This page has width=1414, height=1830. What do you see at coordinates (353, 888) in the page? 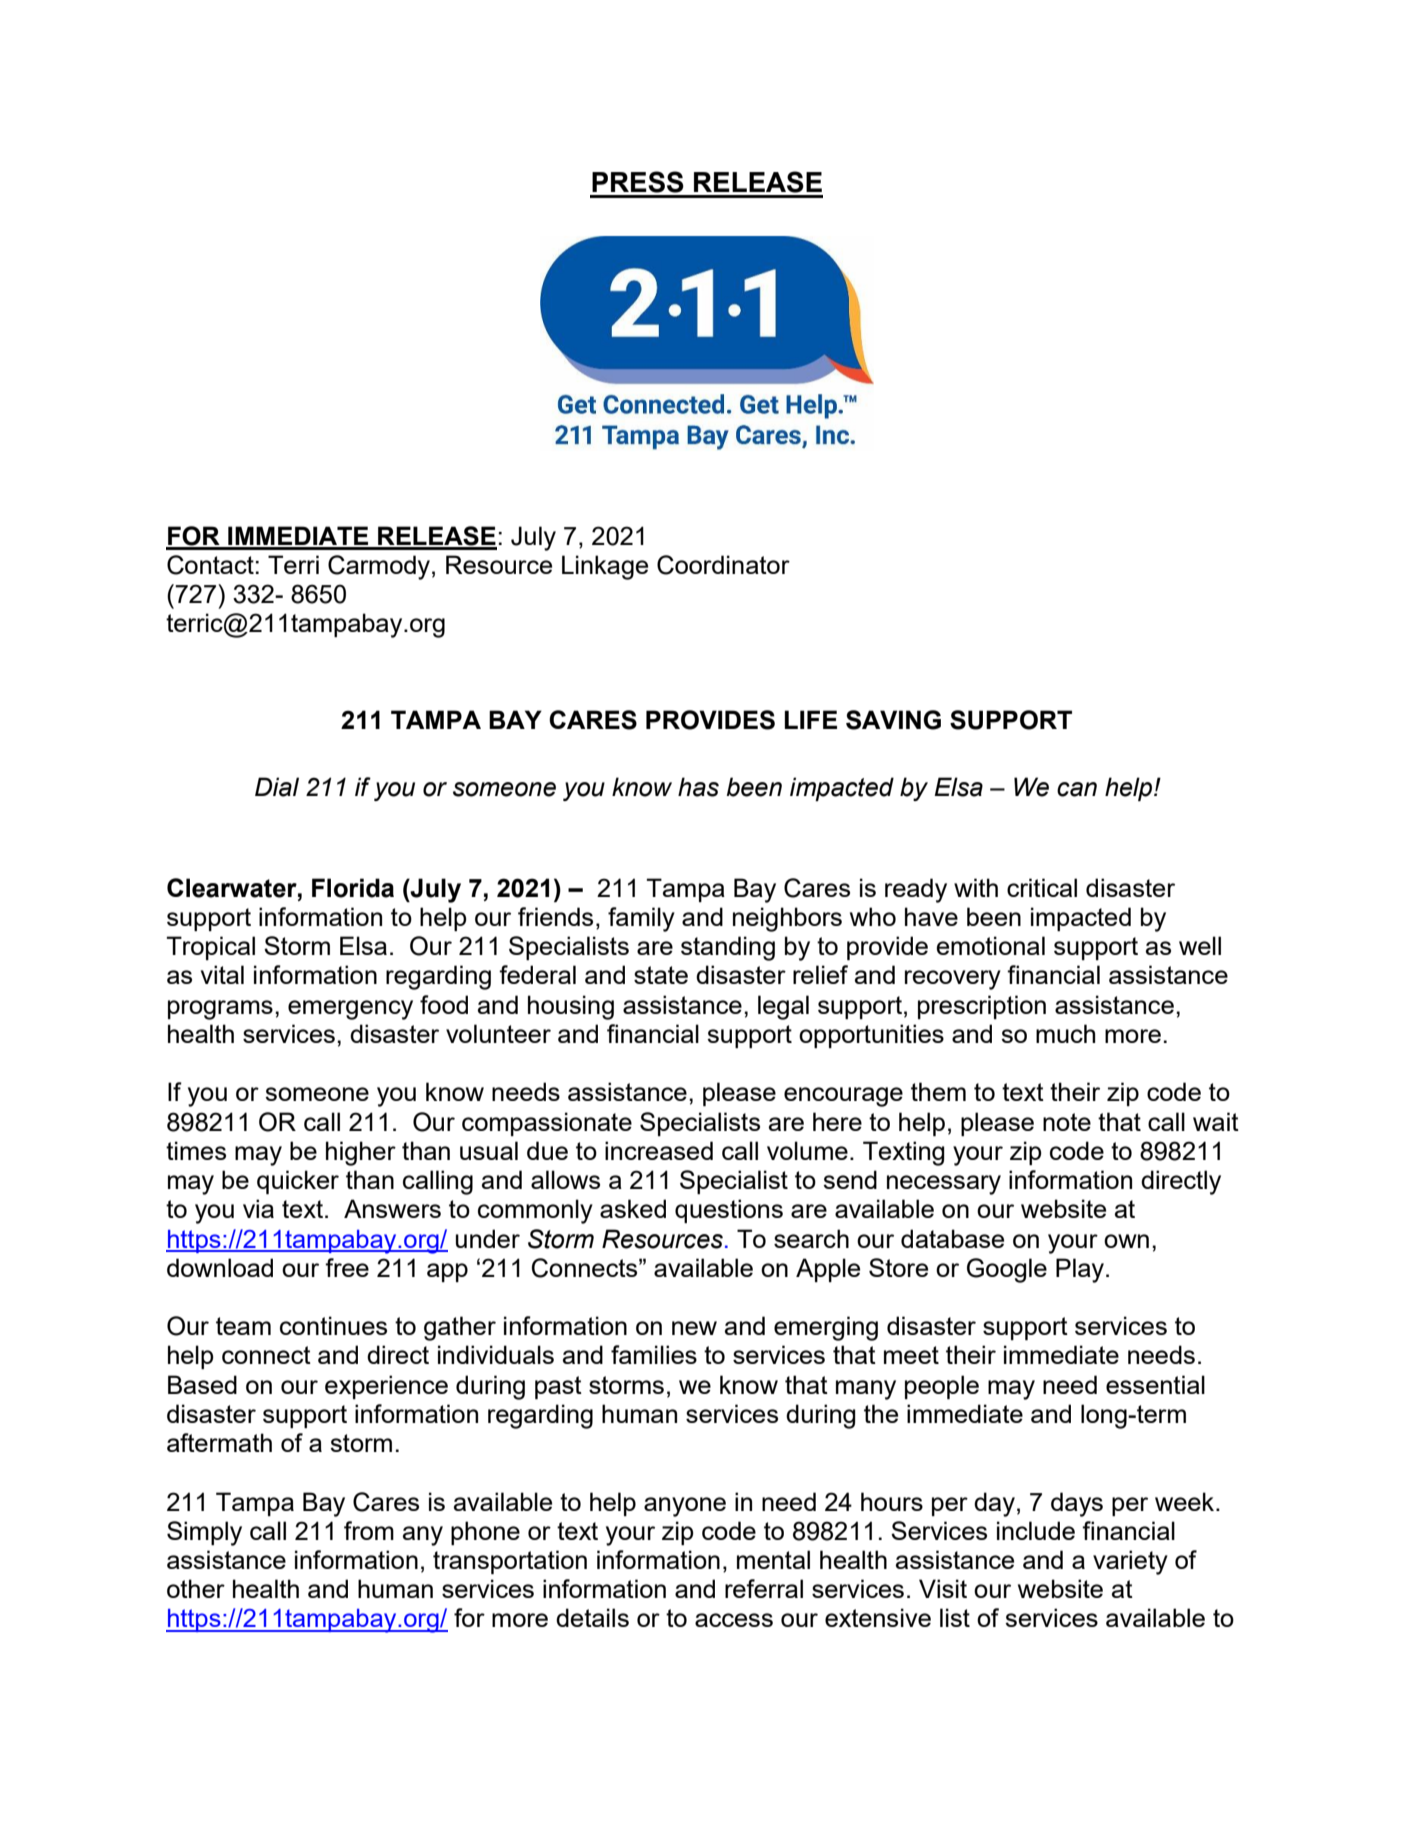
I see `Florida` at bounding box center [353, 888].
